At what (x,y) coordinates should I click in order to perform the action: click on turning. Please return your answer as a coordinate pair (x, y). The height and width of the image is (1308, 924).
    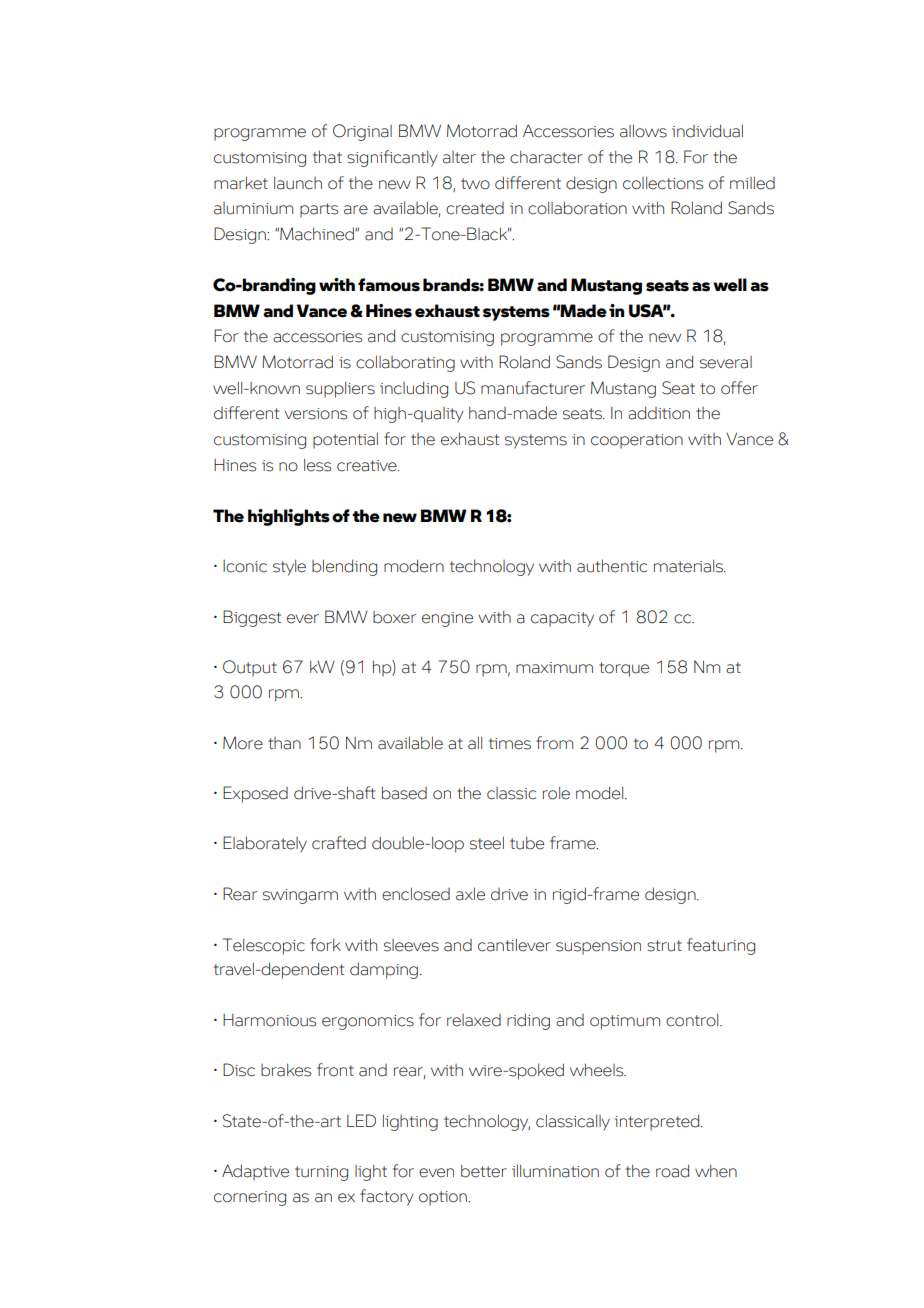
    Looking at the image, I should click on (321, 1173).
